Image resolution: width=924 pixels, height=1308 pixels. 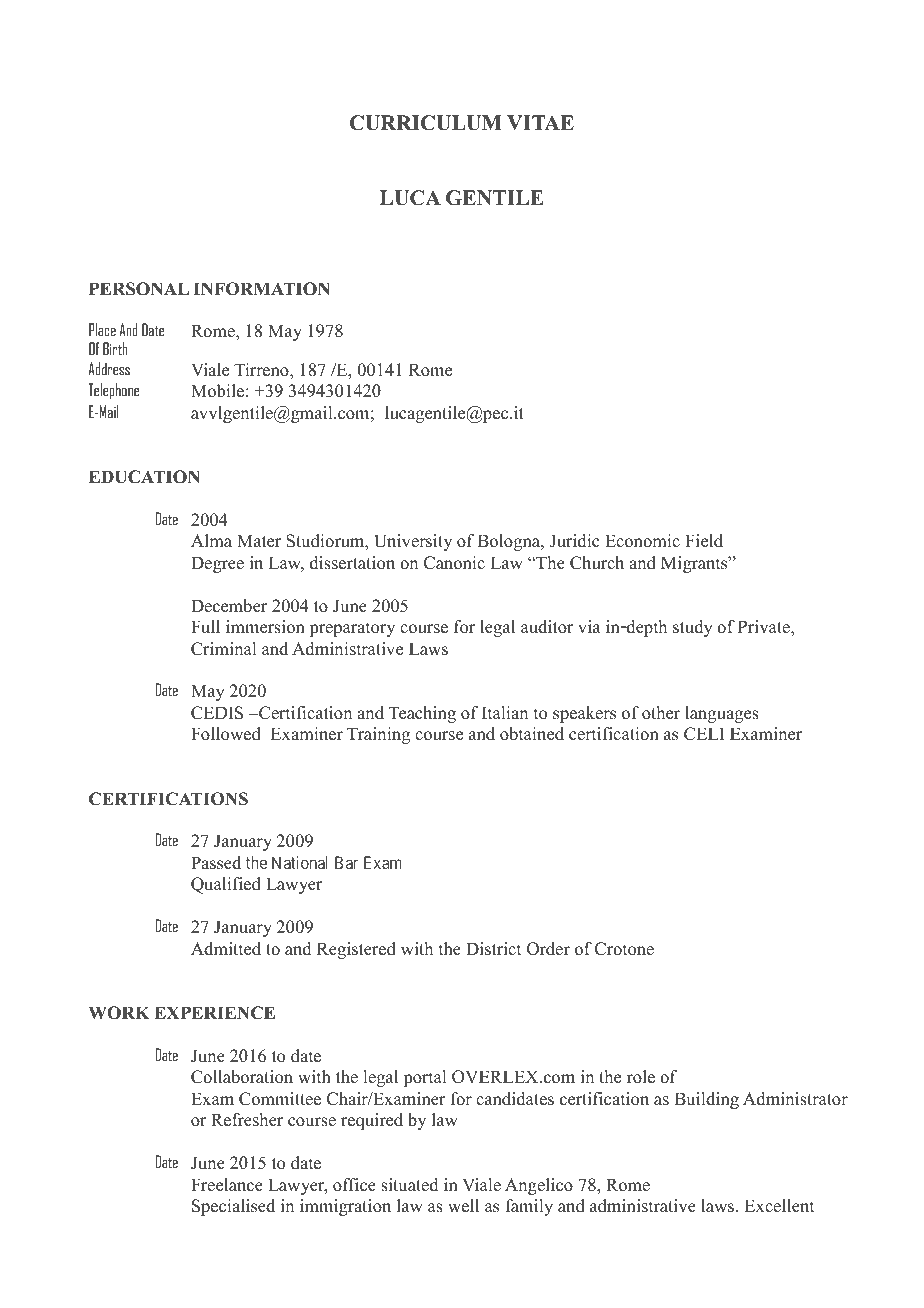 What do you see at coordinates (540, 122) in the image?
I see `VITAE` at bounding box center [540, 122].
